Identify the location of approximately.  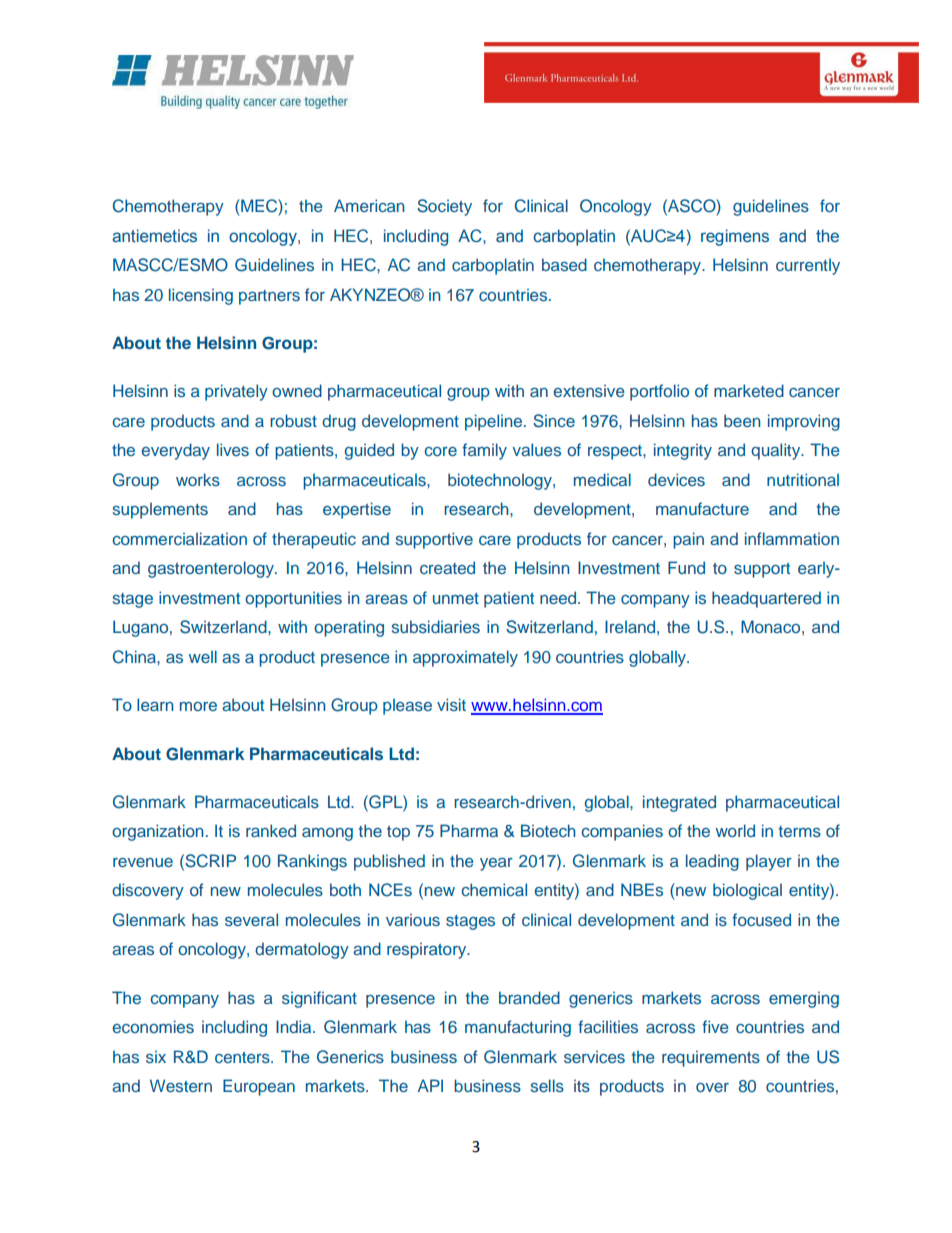
(465, 658).
